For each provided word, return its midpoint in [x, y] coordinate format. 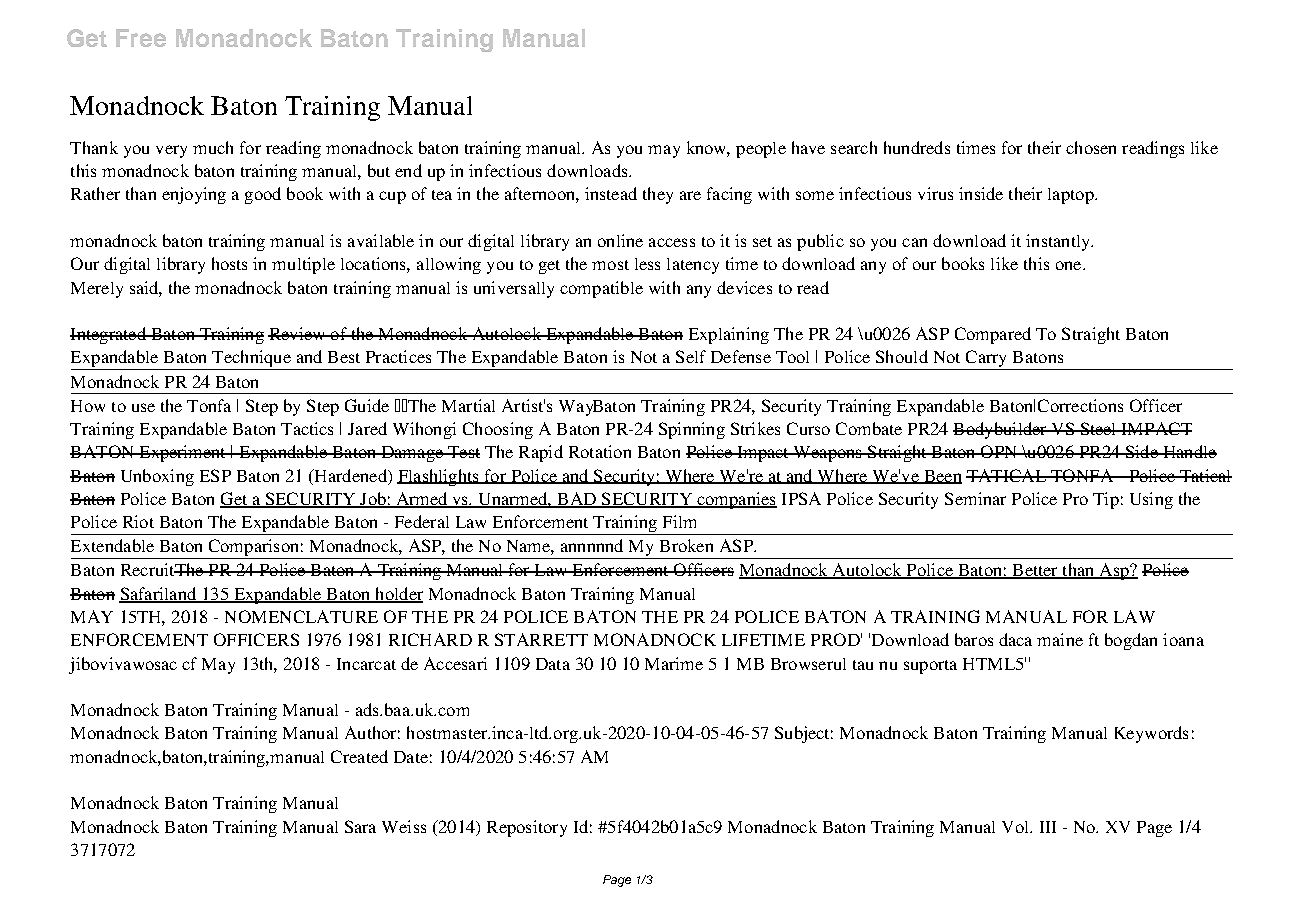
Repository [527, 828]
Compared [993, 335]
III [1048, 827]
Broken [686, 545]
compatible [601, 289]
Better [1035, 571]
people [761, 150]
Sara [360, 826]
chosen [1091, 147]
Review [298, 333]
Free [141, 38]
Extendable [112, 545]
